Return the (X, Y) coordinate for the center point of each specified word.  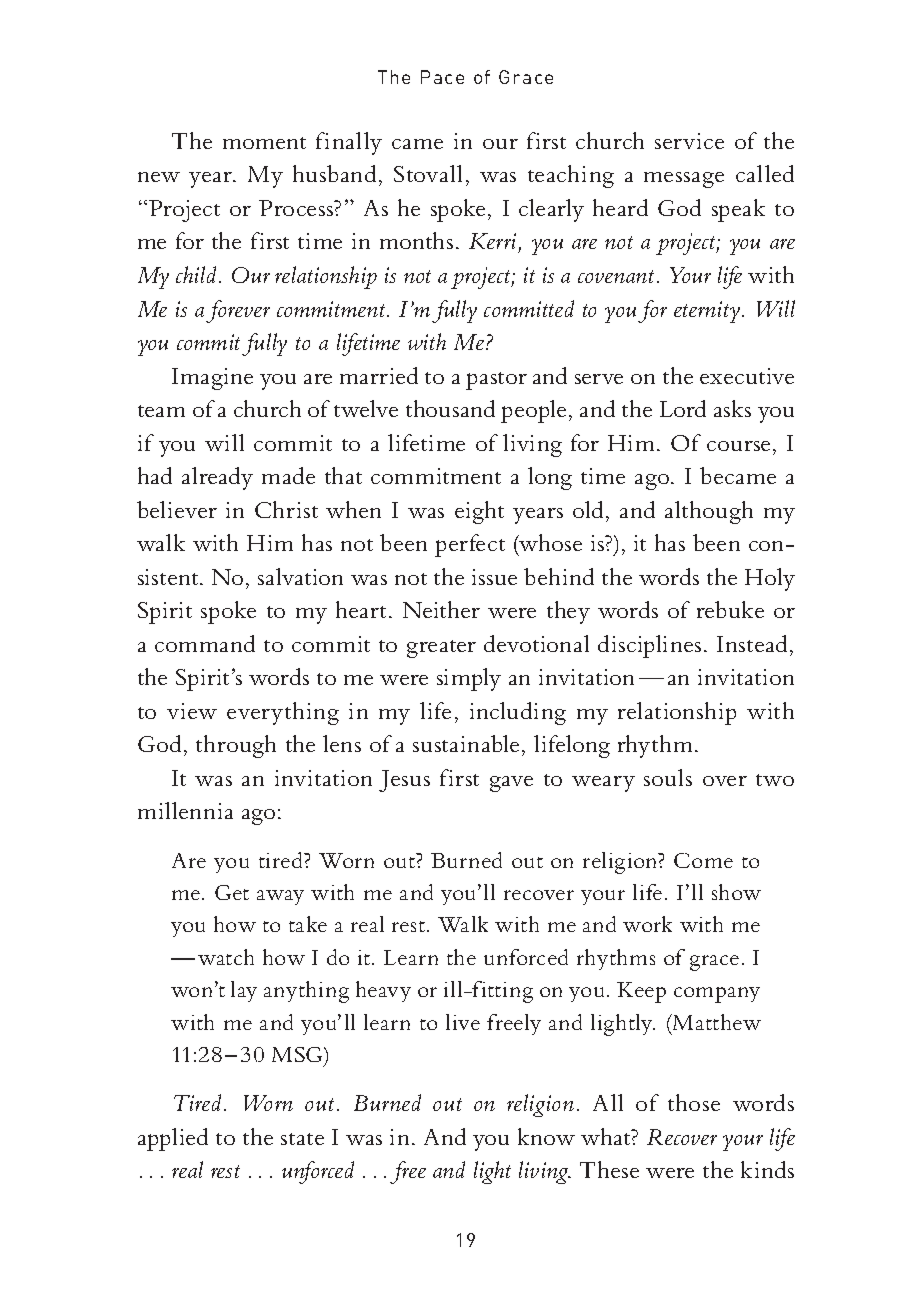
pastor (496, 381)
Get (232, 892)
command (205, 643)
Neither (441, 609)
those (694, 1102)
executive (747, 376)
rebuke (730, 609)
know (546, 1136)
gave (511, 784)
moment (264, 143)
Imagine (212, 379)
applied (173, 1139)
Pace (442, 77)
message (684, 180)
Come (703, 860)
